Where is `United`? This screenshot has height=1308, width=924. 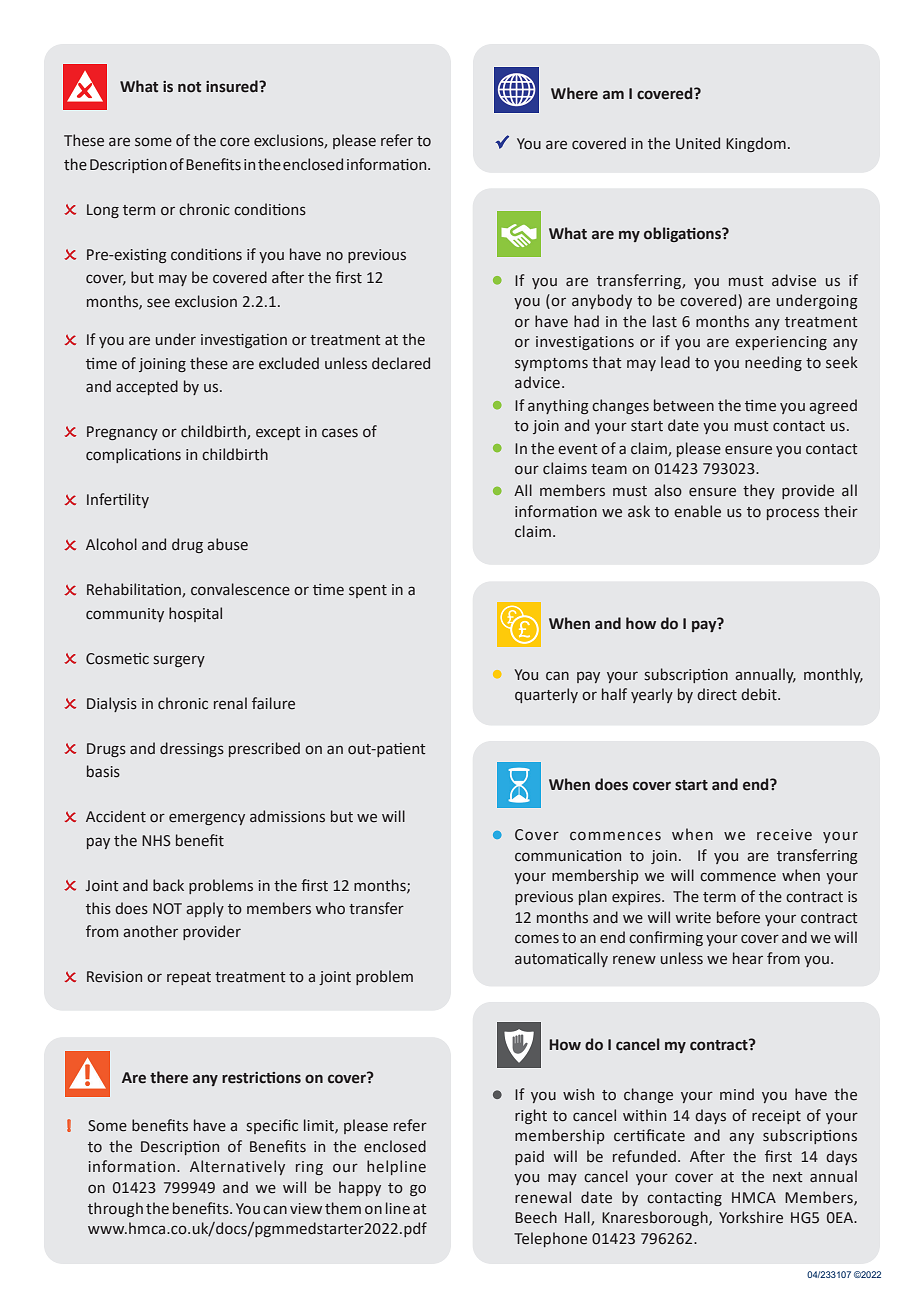 United is located at coordinates (698, 143).
